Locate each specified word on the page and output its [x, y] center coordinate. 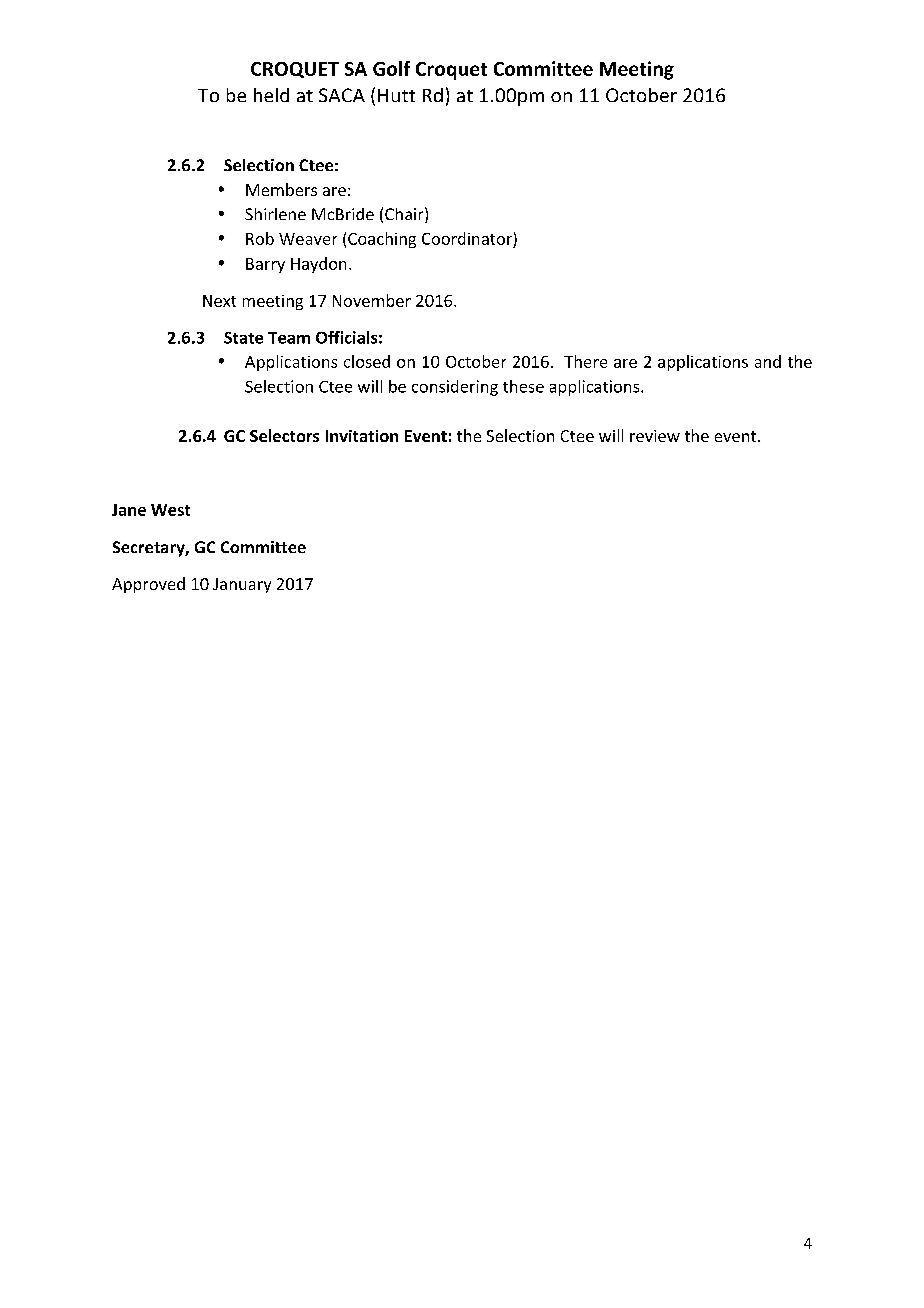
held [271, 95]
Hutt [396, 95]
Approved [148, 585]
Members [281, 189]
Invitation [362, 436]
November [372, 300]
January [242, 585]
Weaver [308, 239]
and [768, 361]
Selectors [284, 435]
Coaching [382, 240]
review [655, 436]
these [523, 386]
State [243, 338]
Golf [391, 68]
